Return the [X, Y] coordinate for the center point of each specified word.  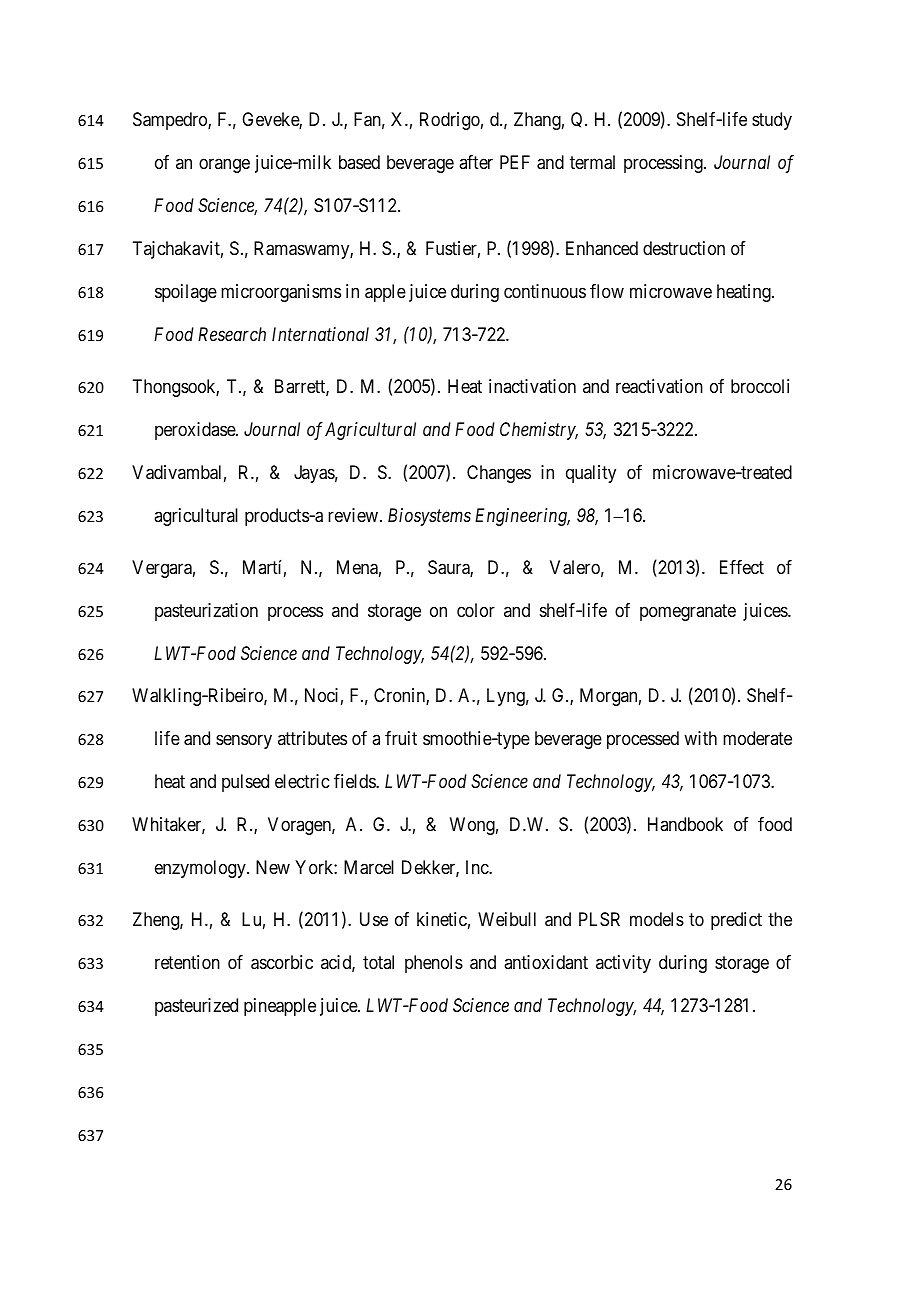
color [476, 610]
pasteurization [206, 612]
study [772, 121]
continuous [545, 291]
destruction [684, 248]
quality [591, 474]
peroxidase [196, 431]
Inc [478, 867]
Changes [499, 474]
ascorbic [282, 962]
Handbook [685, 824]
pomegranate [688, 612]
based [359, 162]
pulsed [245, 783]
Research [232, 334]
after [476, 162]
